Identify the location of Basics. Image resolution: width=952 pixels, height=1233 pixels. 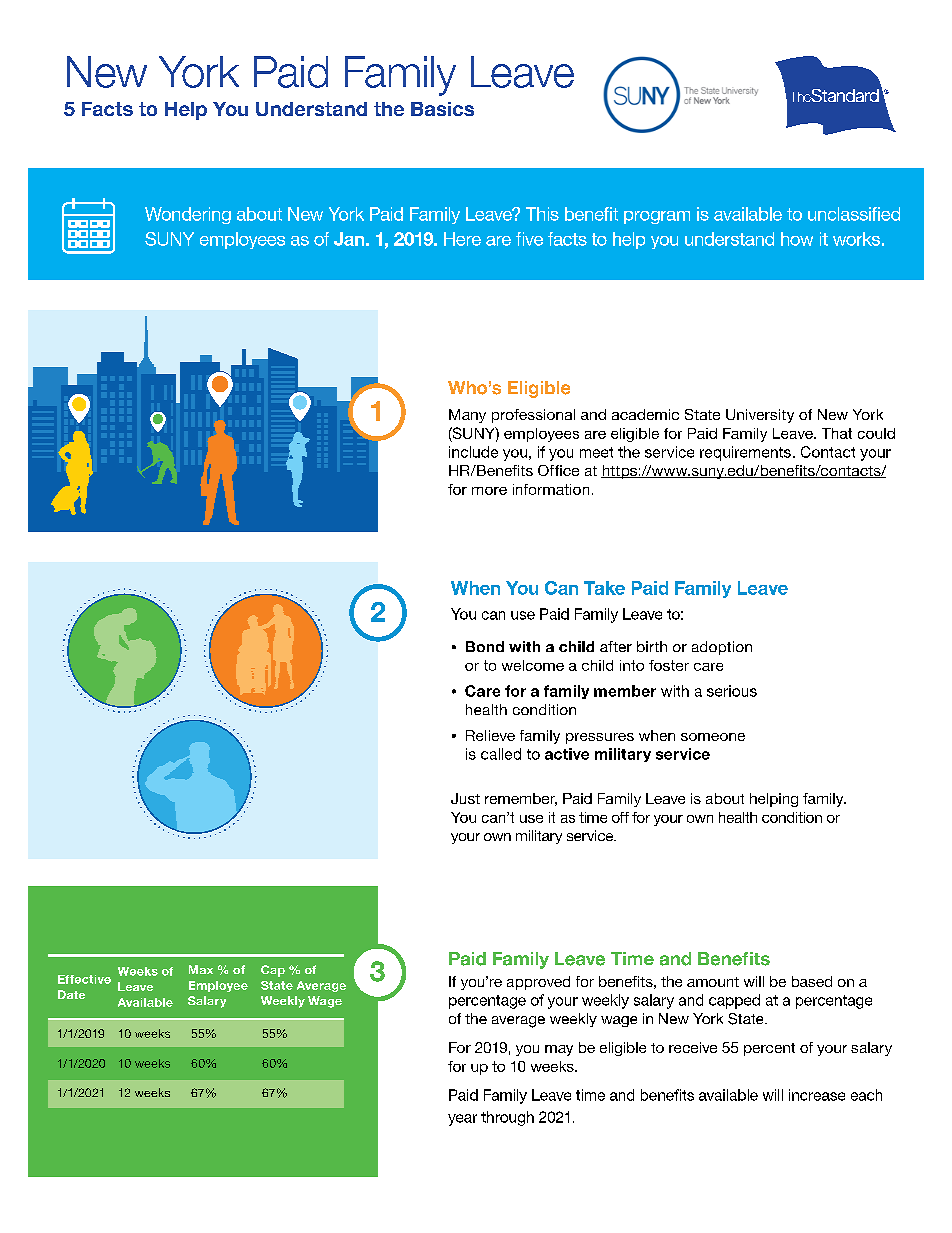
(442, 109).
